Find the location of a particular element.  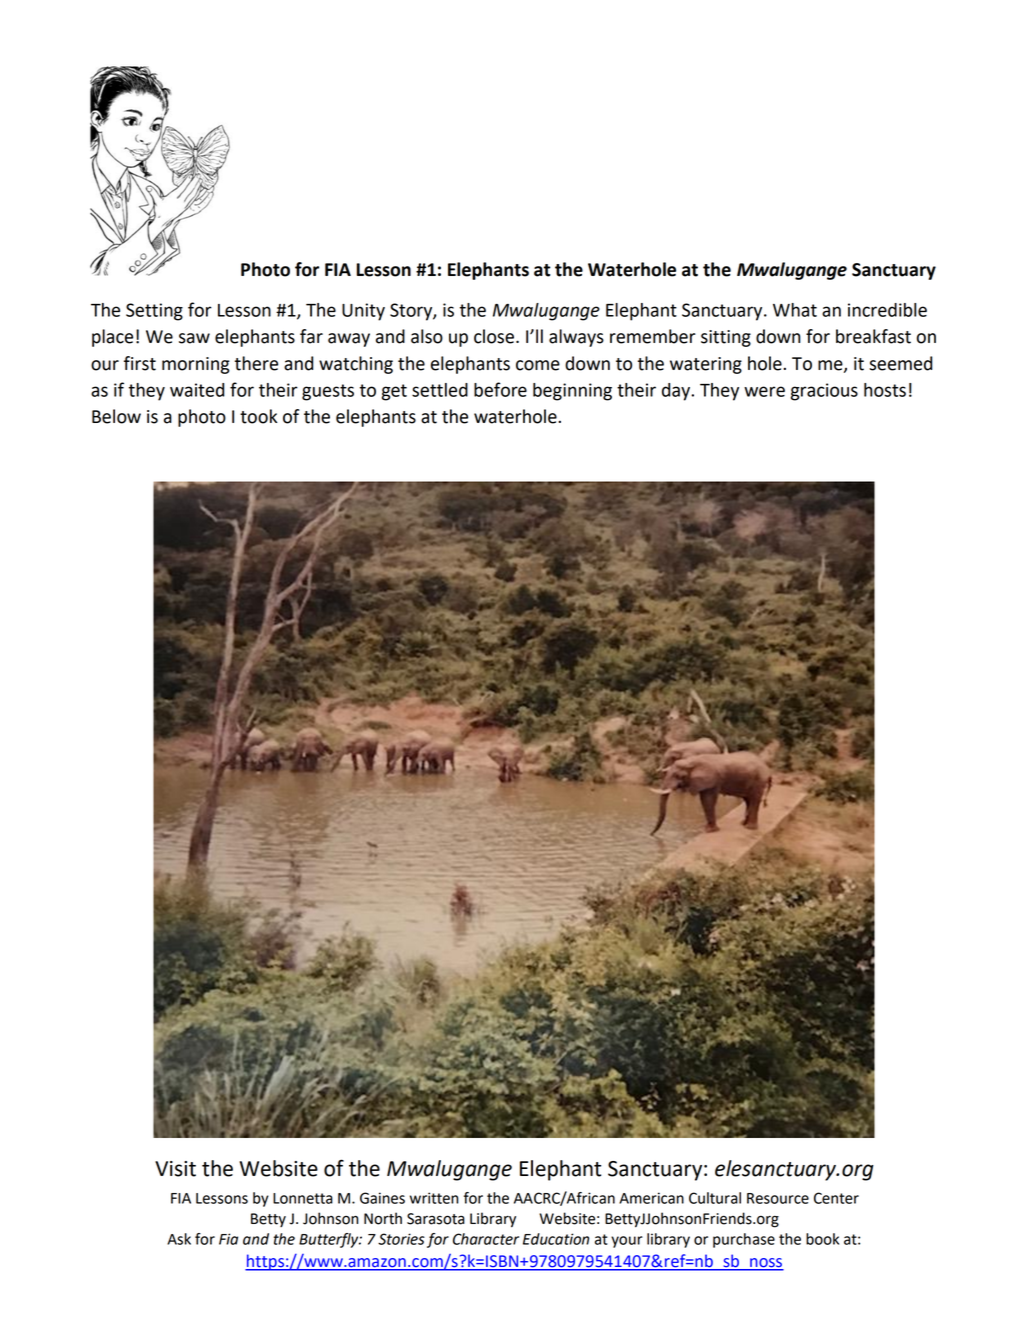

Visit is located at coordinates (175, 1169).
